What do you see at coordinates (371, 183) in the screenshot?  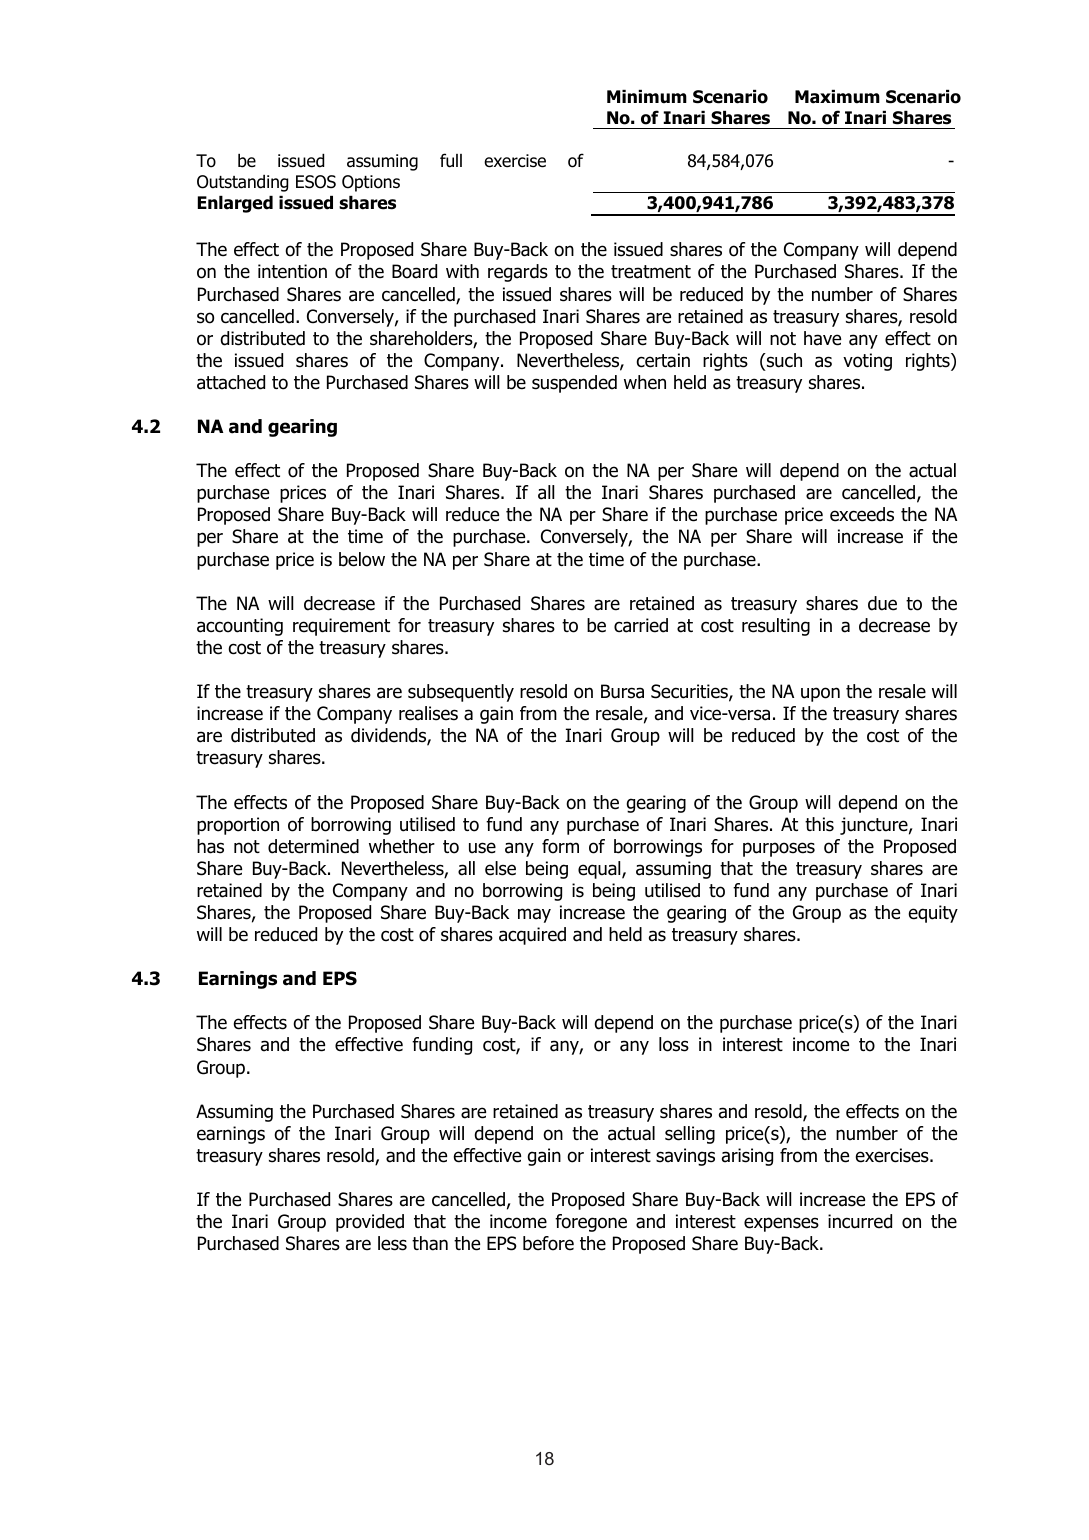 I see `Options` at bounding box center [371, 183].
